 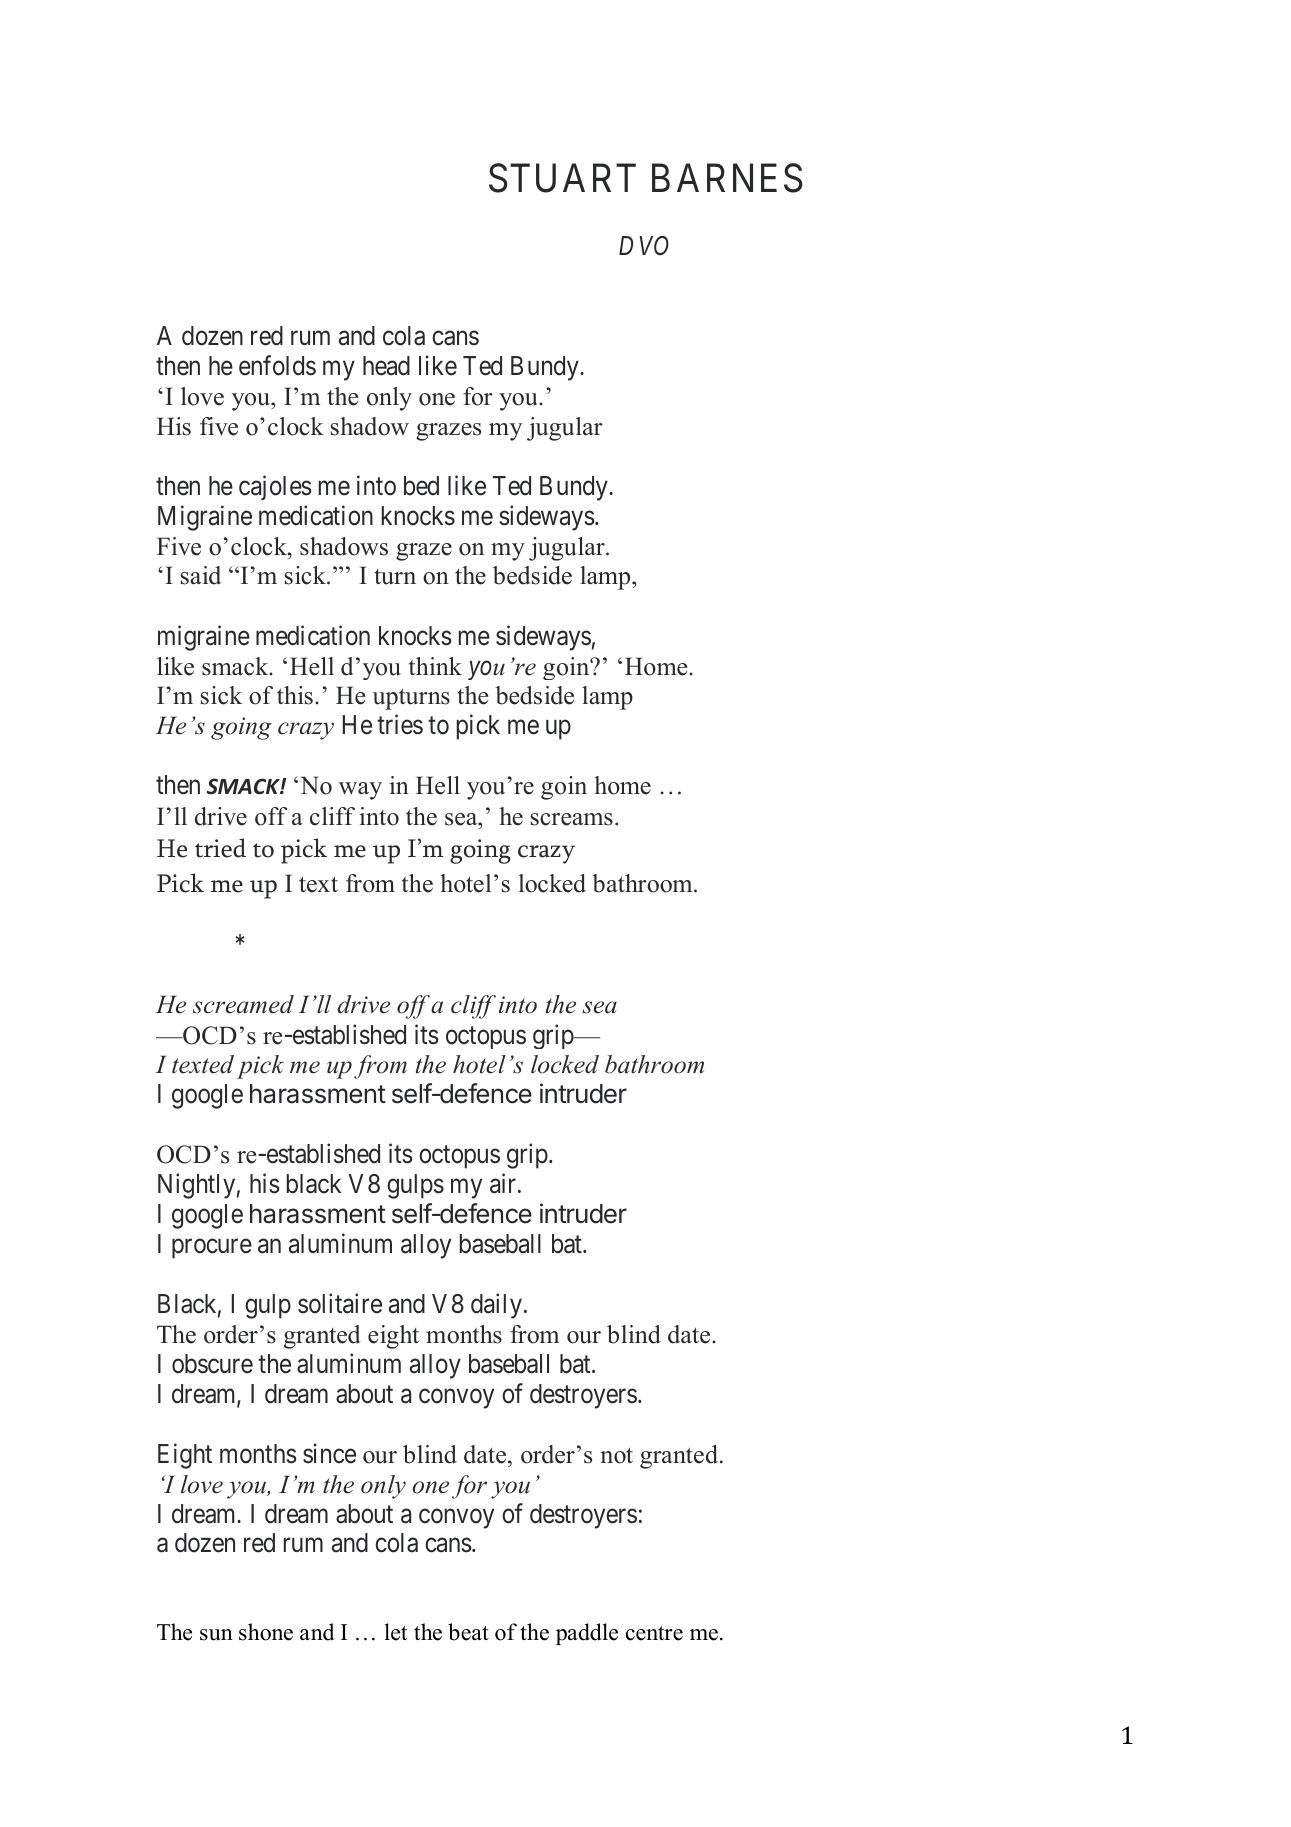 What do you see at coordinates (212, 1364) in the document?
I see `obscure` at bounding box center [212, 1364].
